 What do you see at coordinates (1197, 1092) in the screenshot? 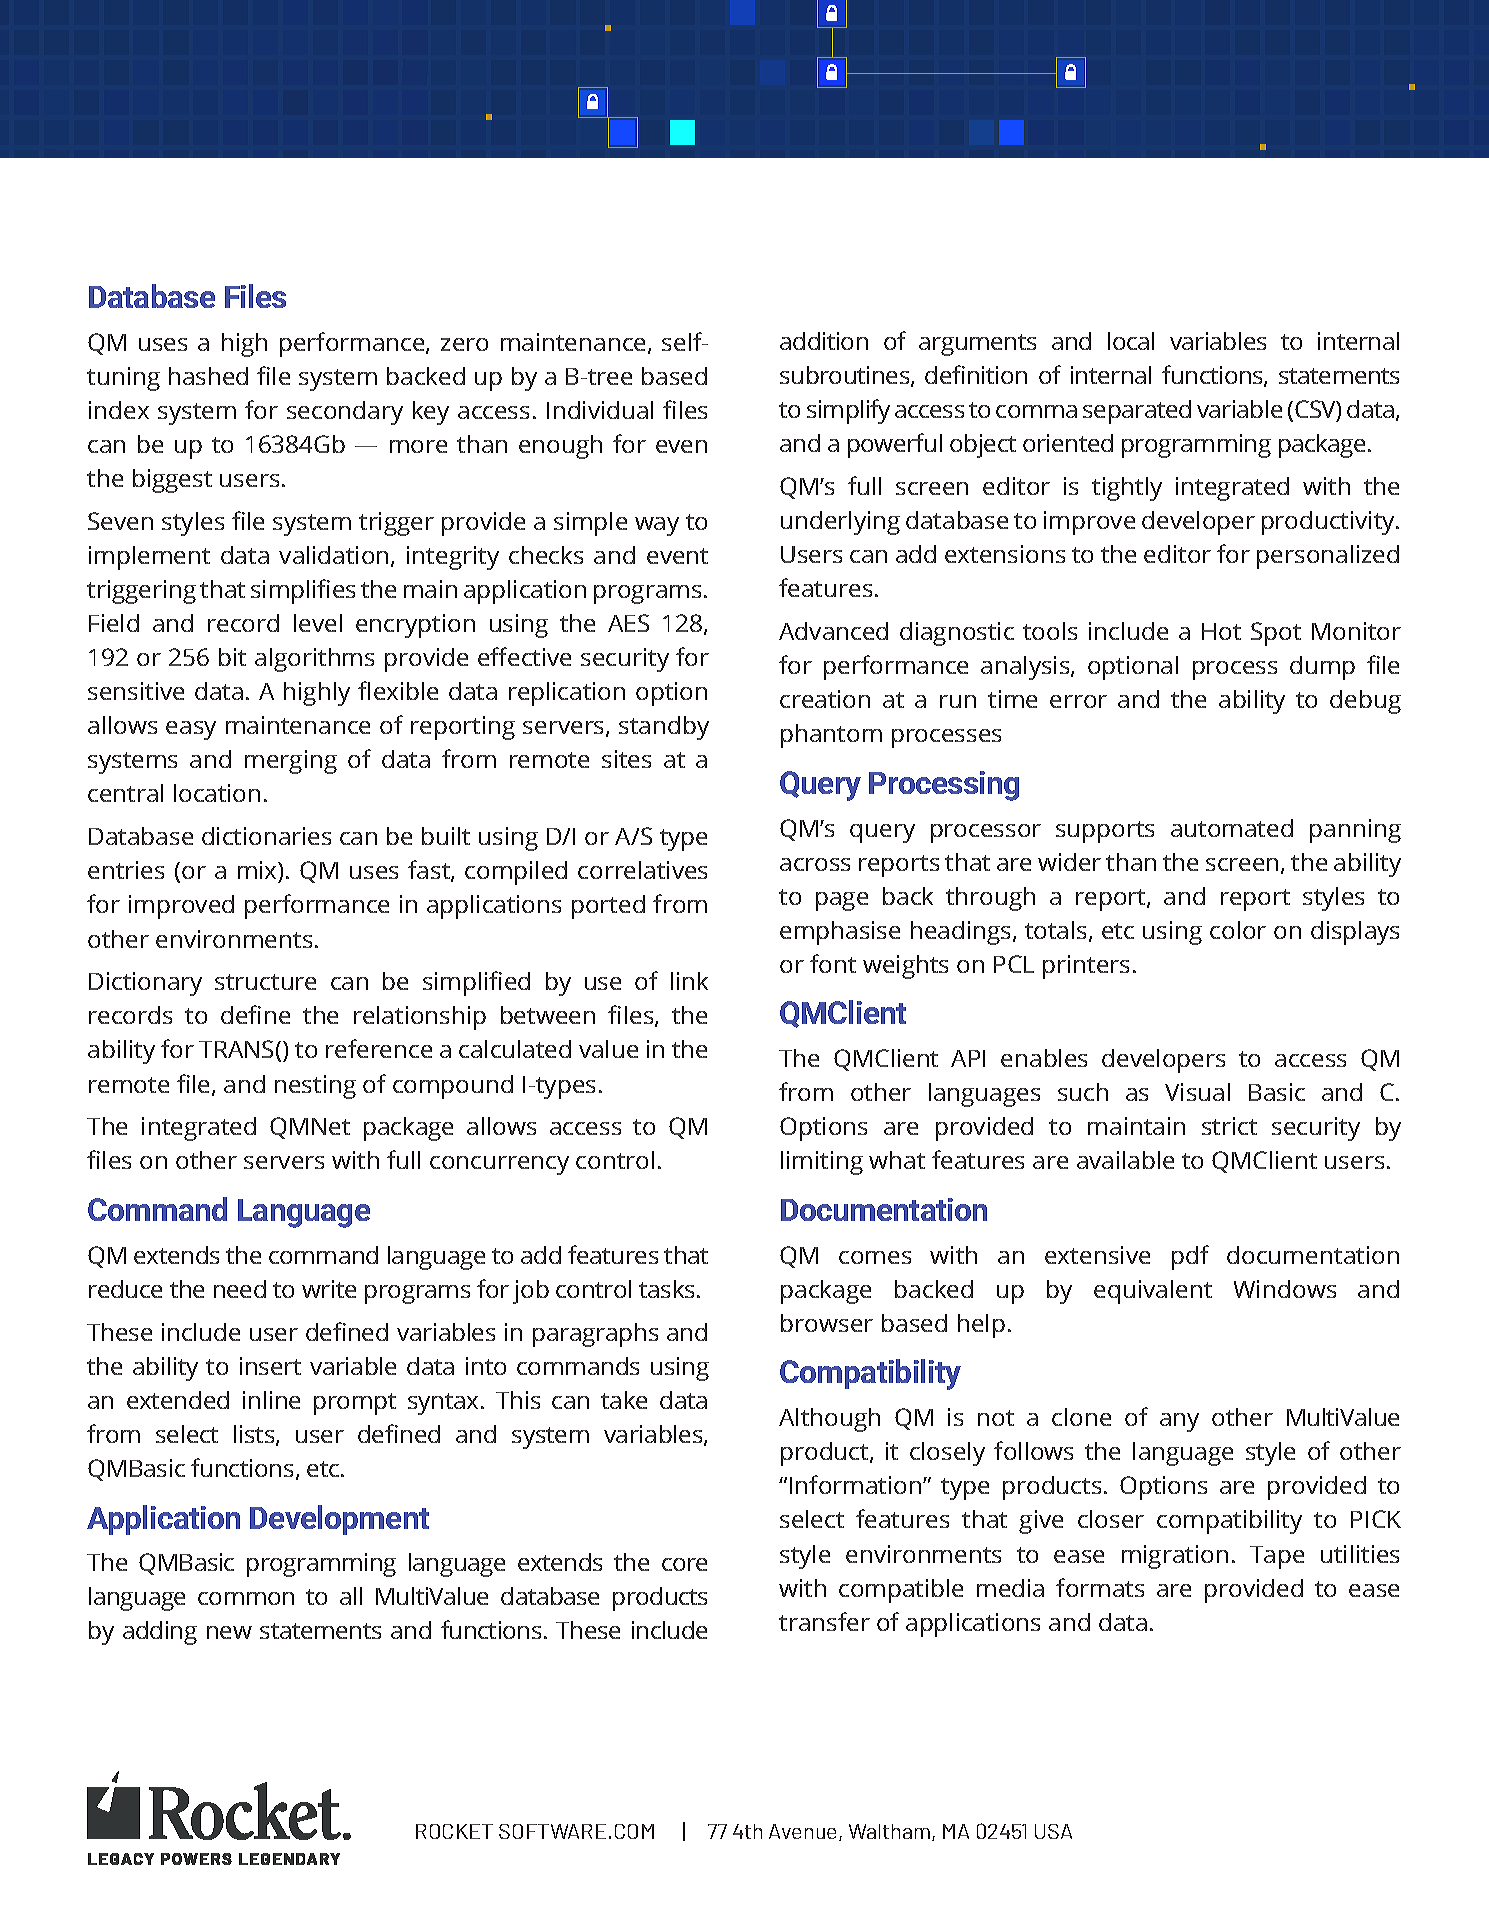
I see `Visual` at bounding box center [1197, 1092].
